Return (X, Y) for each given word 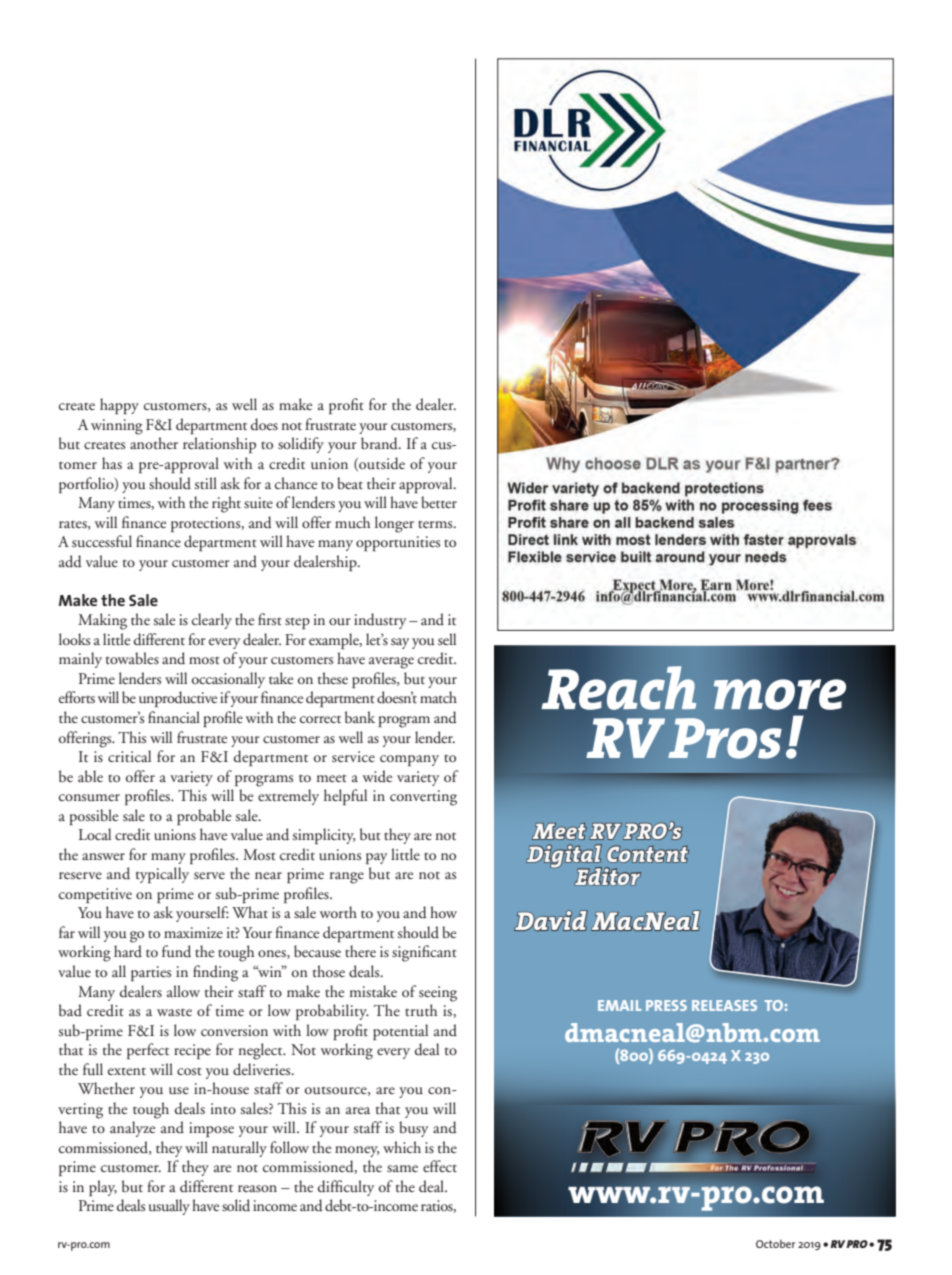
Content (647, 854)
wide (377, 776)
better (439, 502)
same (402, 1169)
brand (380, 443)
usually (169, 1207)
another (154, 443)
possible (94, 817)
